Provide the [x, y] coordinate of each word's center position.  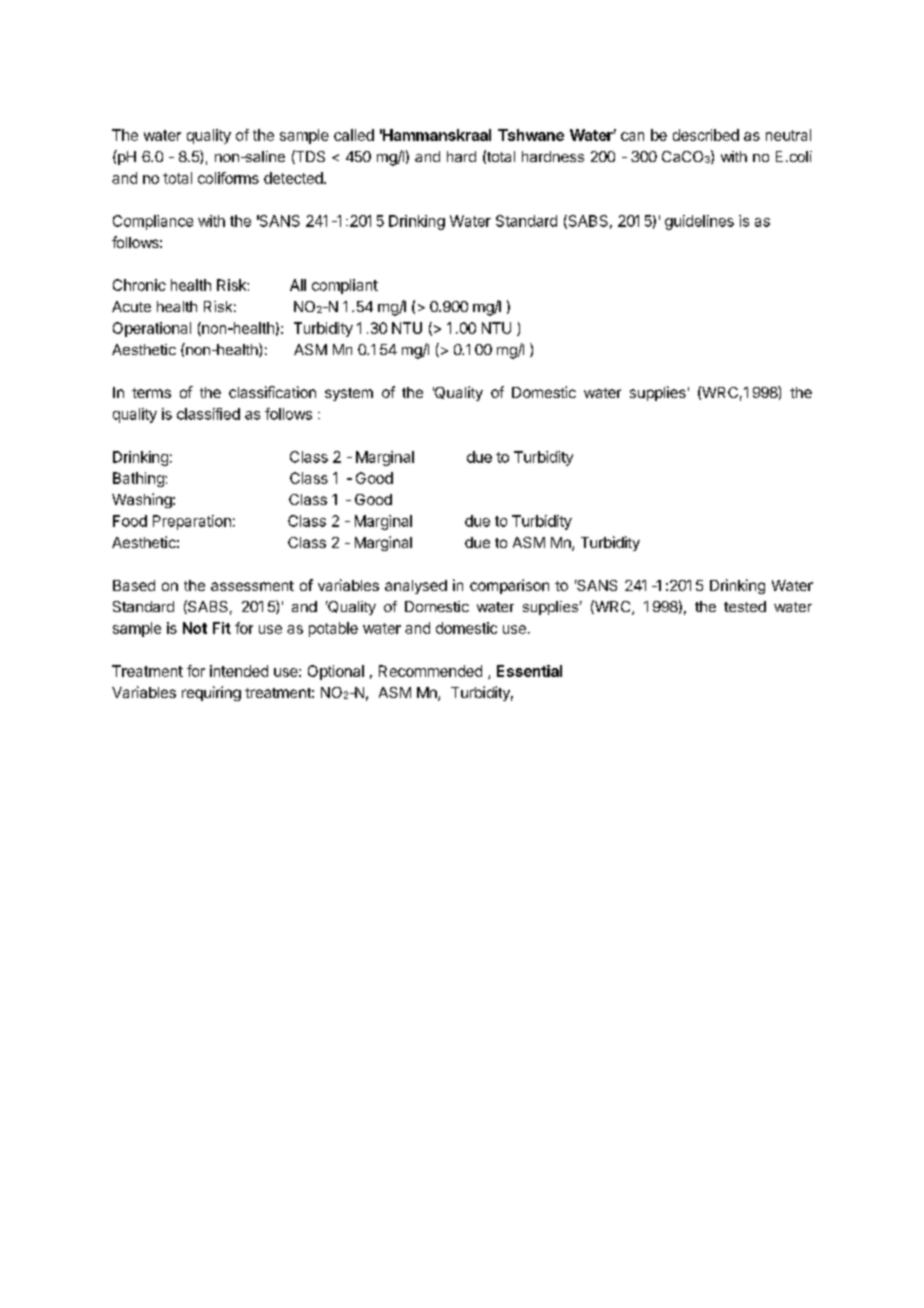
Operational [152, 329]
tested [745, 606]
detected [293, 178]
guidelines [699, 222]
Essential [529, 671]
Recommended [430, 671]
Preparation [192, 522]
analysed [416, 587]
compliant [345, 286]
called [354, 135]
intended [239, 671]
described [706, 135]
